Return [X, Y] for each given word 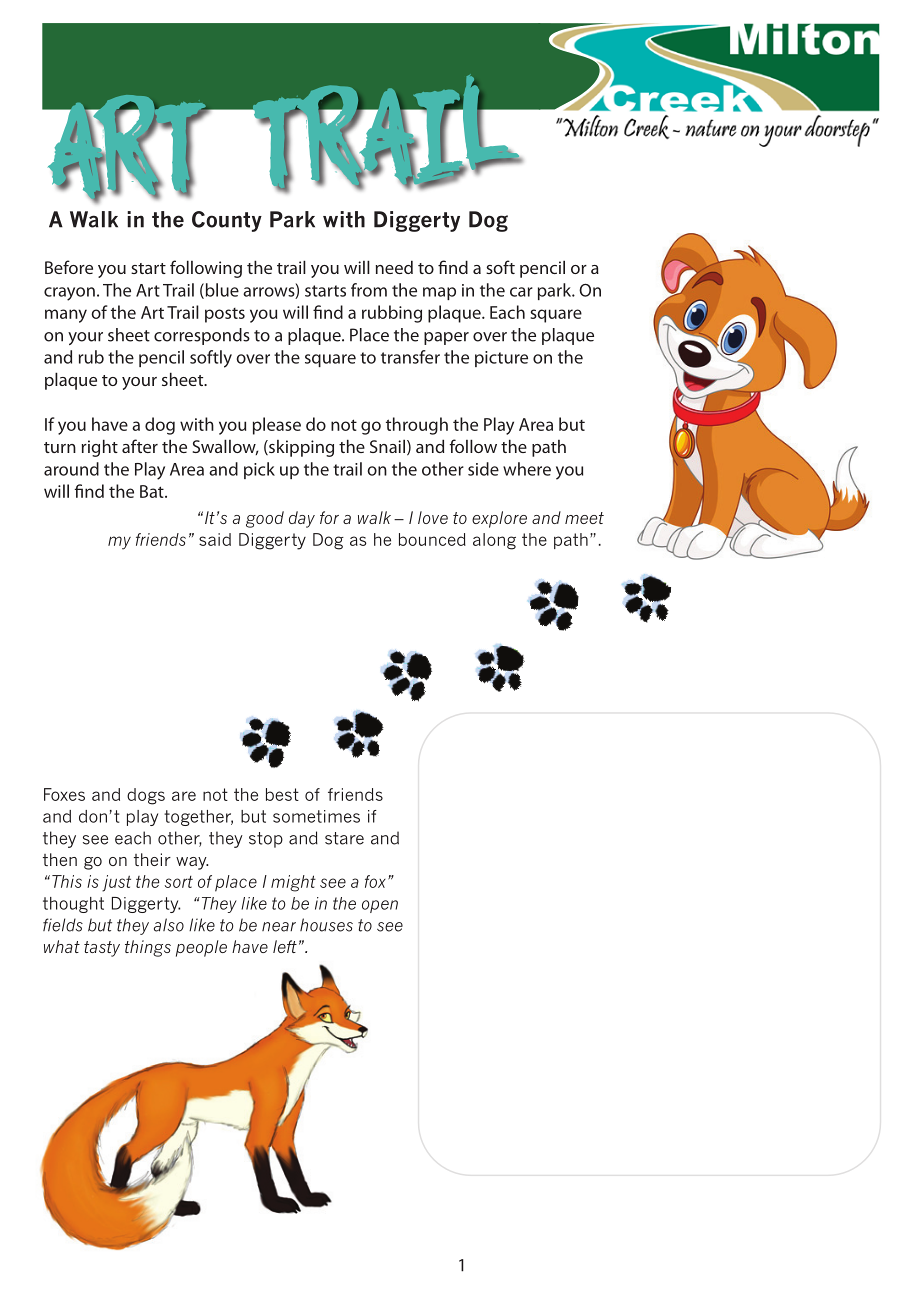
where [527, 469]
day [302, 519]
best [282, 794]
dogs [146, 796]
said [215, 539]
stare [344, 838]
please [277, 426]
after [140, 446]
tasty [102, 949]
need [394, 267]
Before [69, 267]
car [521, 292]
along [494, 541]
